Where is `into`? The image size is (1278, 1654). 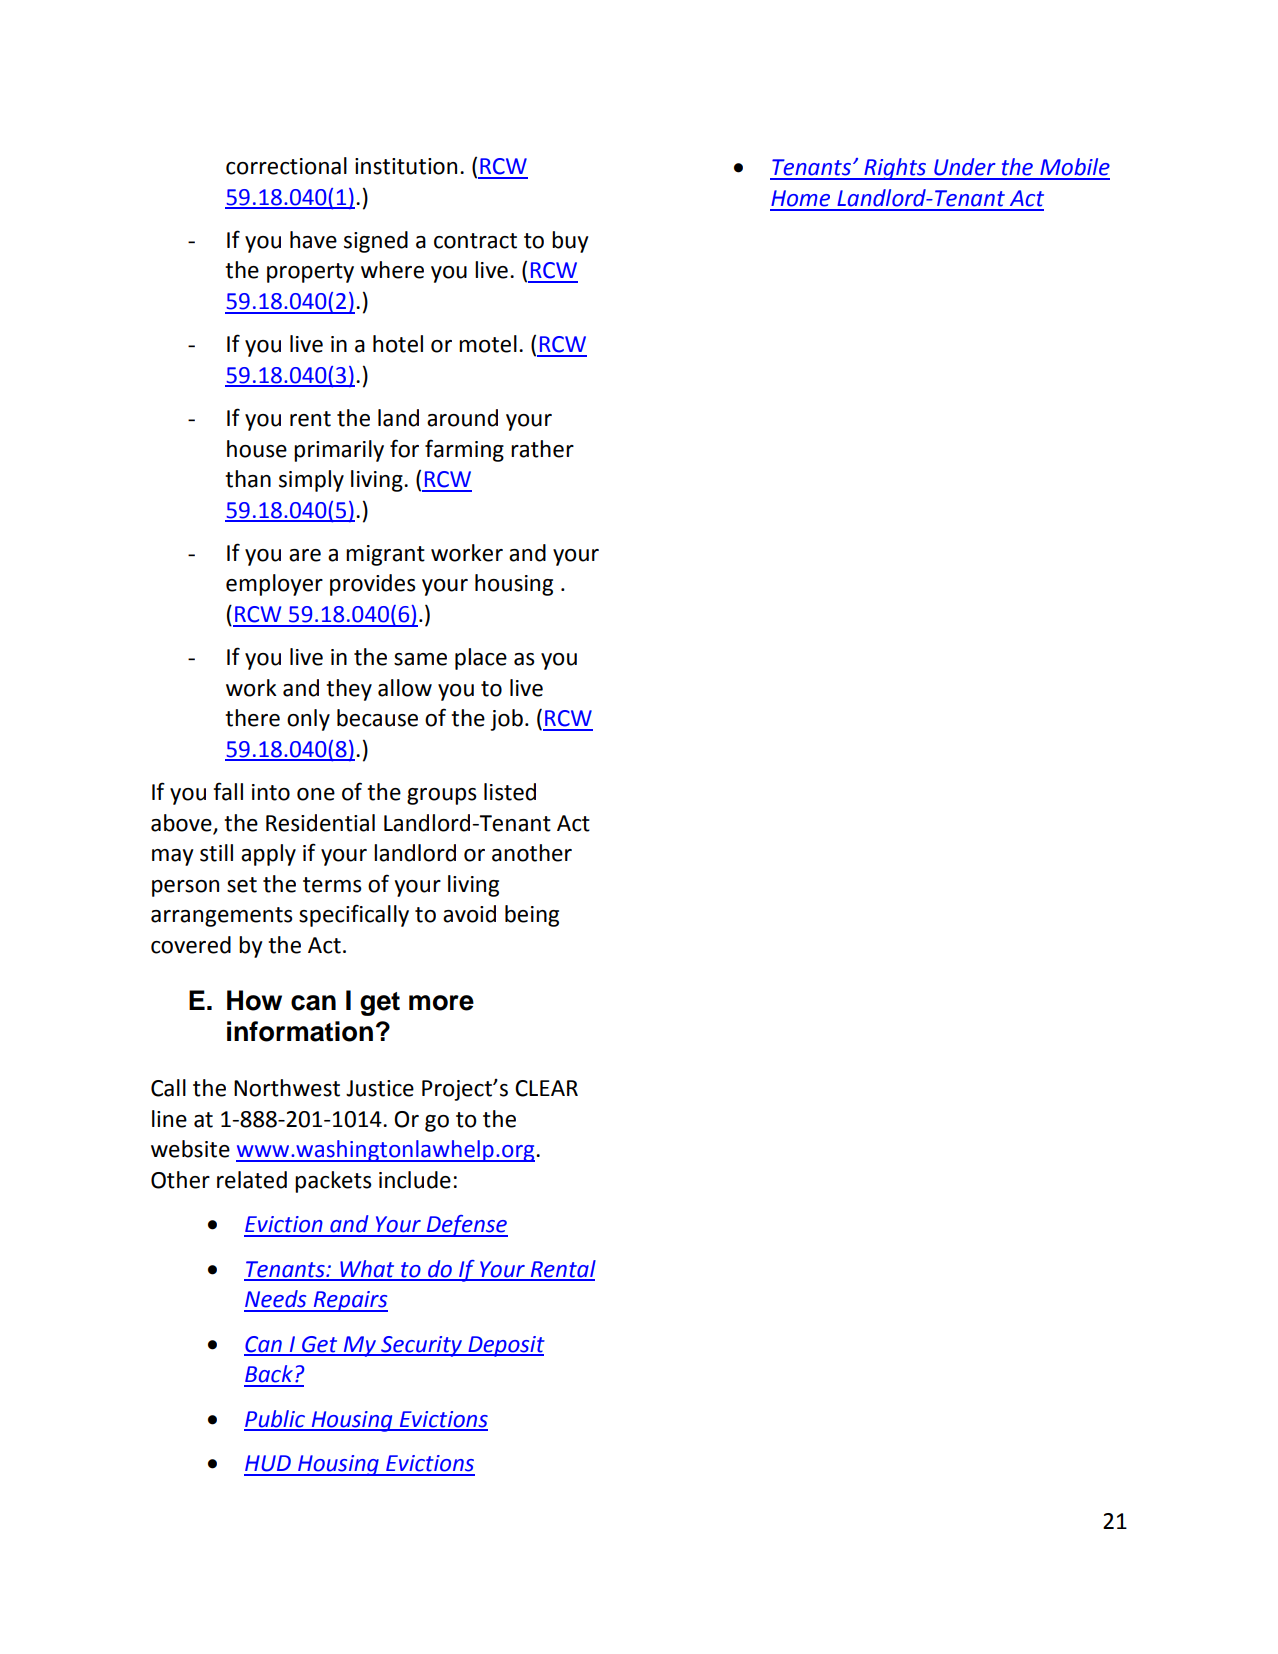
into is located at coordinates (271, 792).
